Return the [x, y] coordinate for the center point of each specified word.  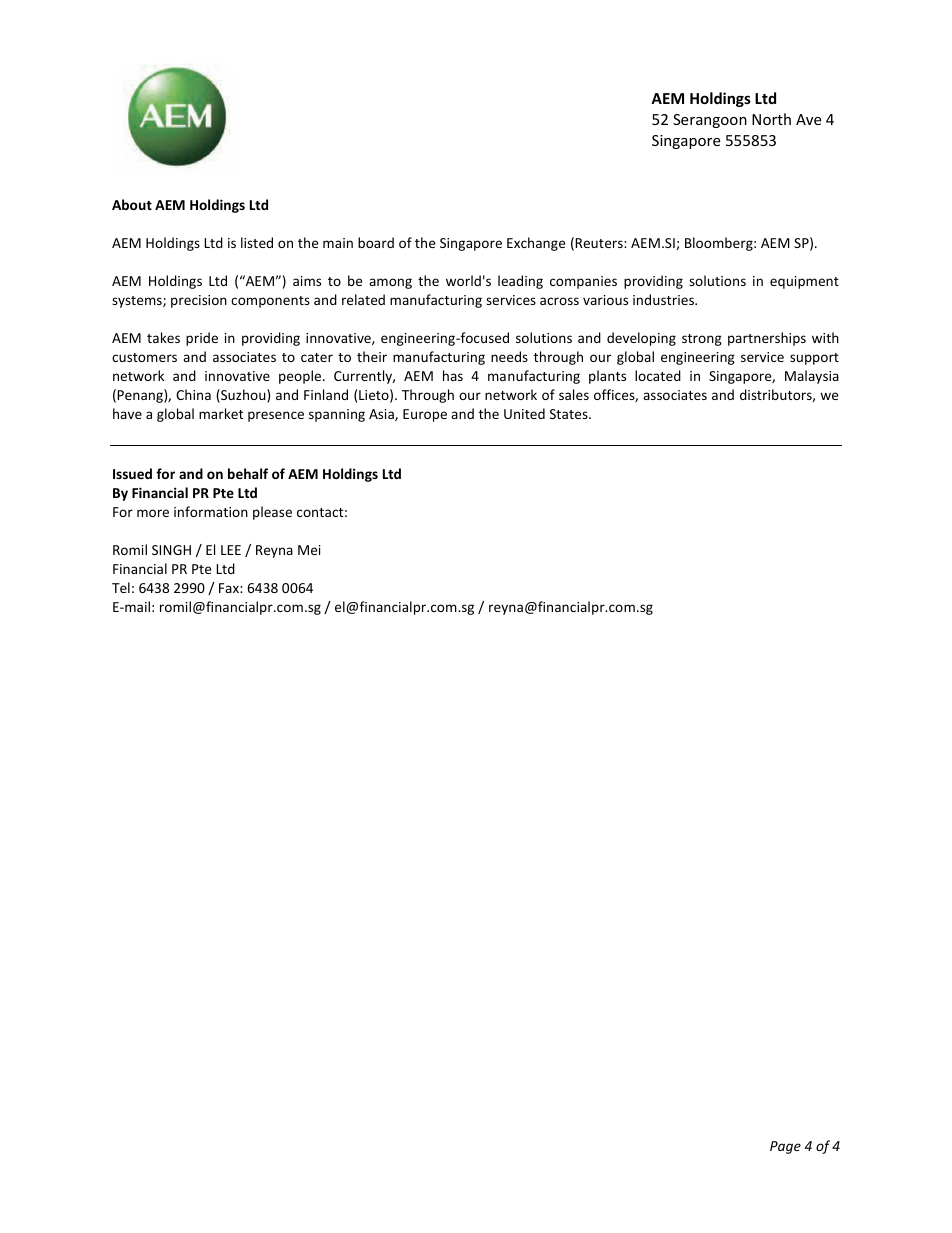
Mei [309, 550]
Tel [121, 587]
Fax [230, 588]
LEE [231, 550]
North [771, 119]
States [570, 414]
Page [785, 1147]
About [132, 204]
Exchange [536, 244]
